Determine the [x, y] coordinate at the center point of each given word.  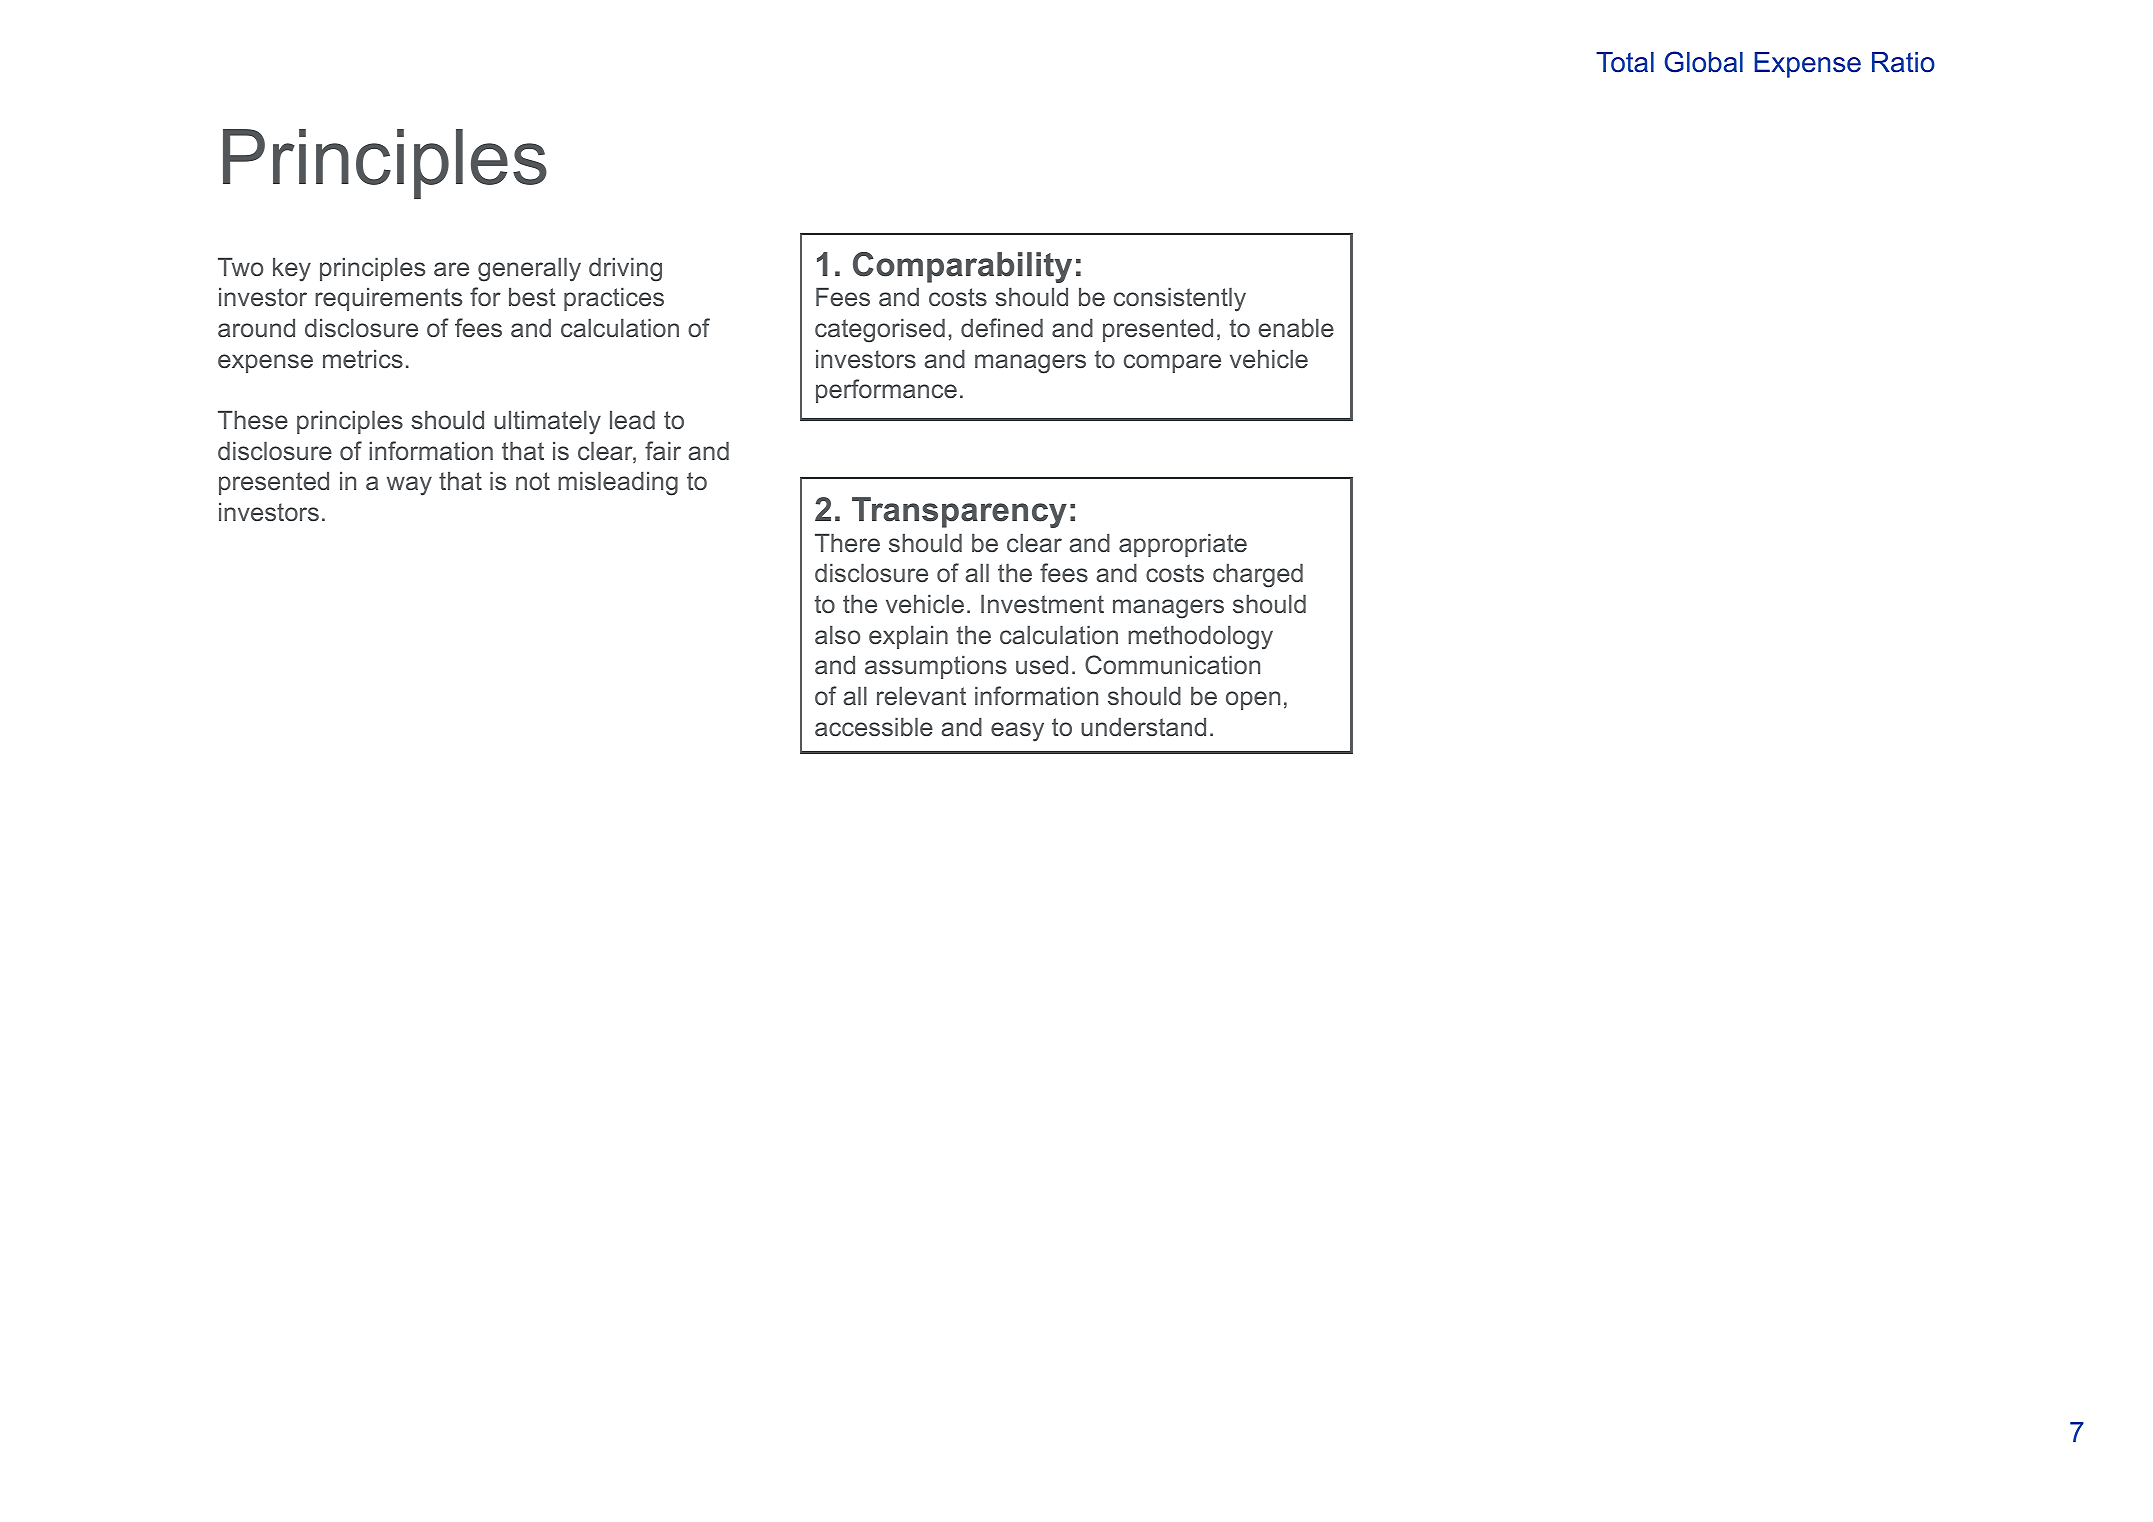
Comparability [962, 267]
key [292, 269]
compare [1172, 363]
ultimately [547, 422]
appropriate [1183, 545]
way [409, 486]
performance [886, 391]
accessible [874, 727]
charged [1258, 575]
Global [1704, 62]
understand [1143, 727]
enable [1296, 328]
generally [529, 269]
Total [1625, 62]
